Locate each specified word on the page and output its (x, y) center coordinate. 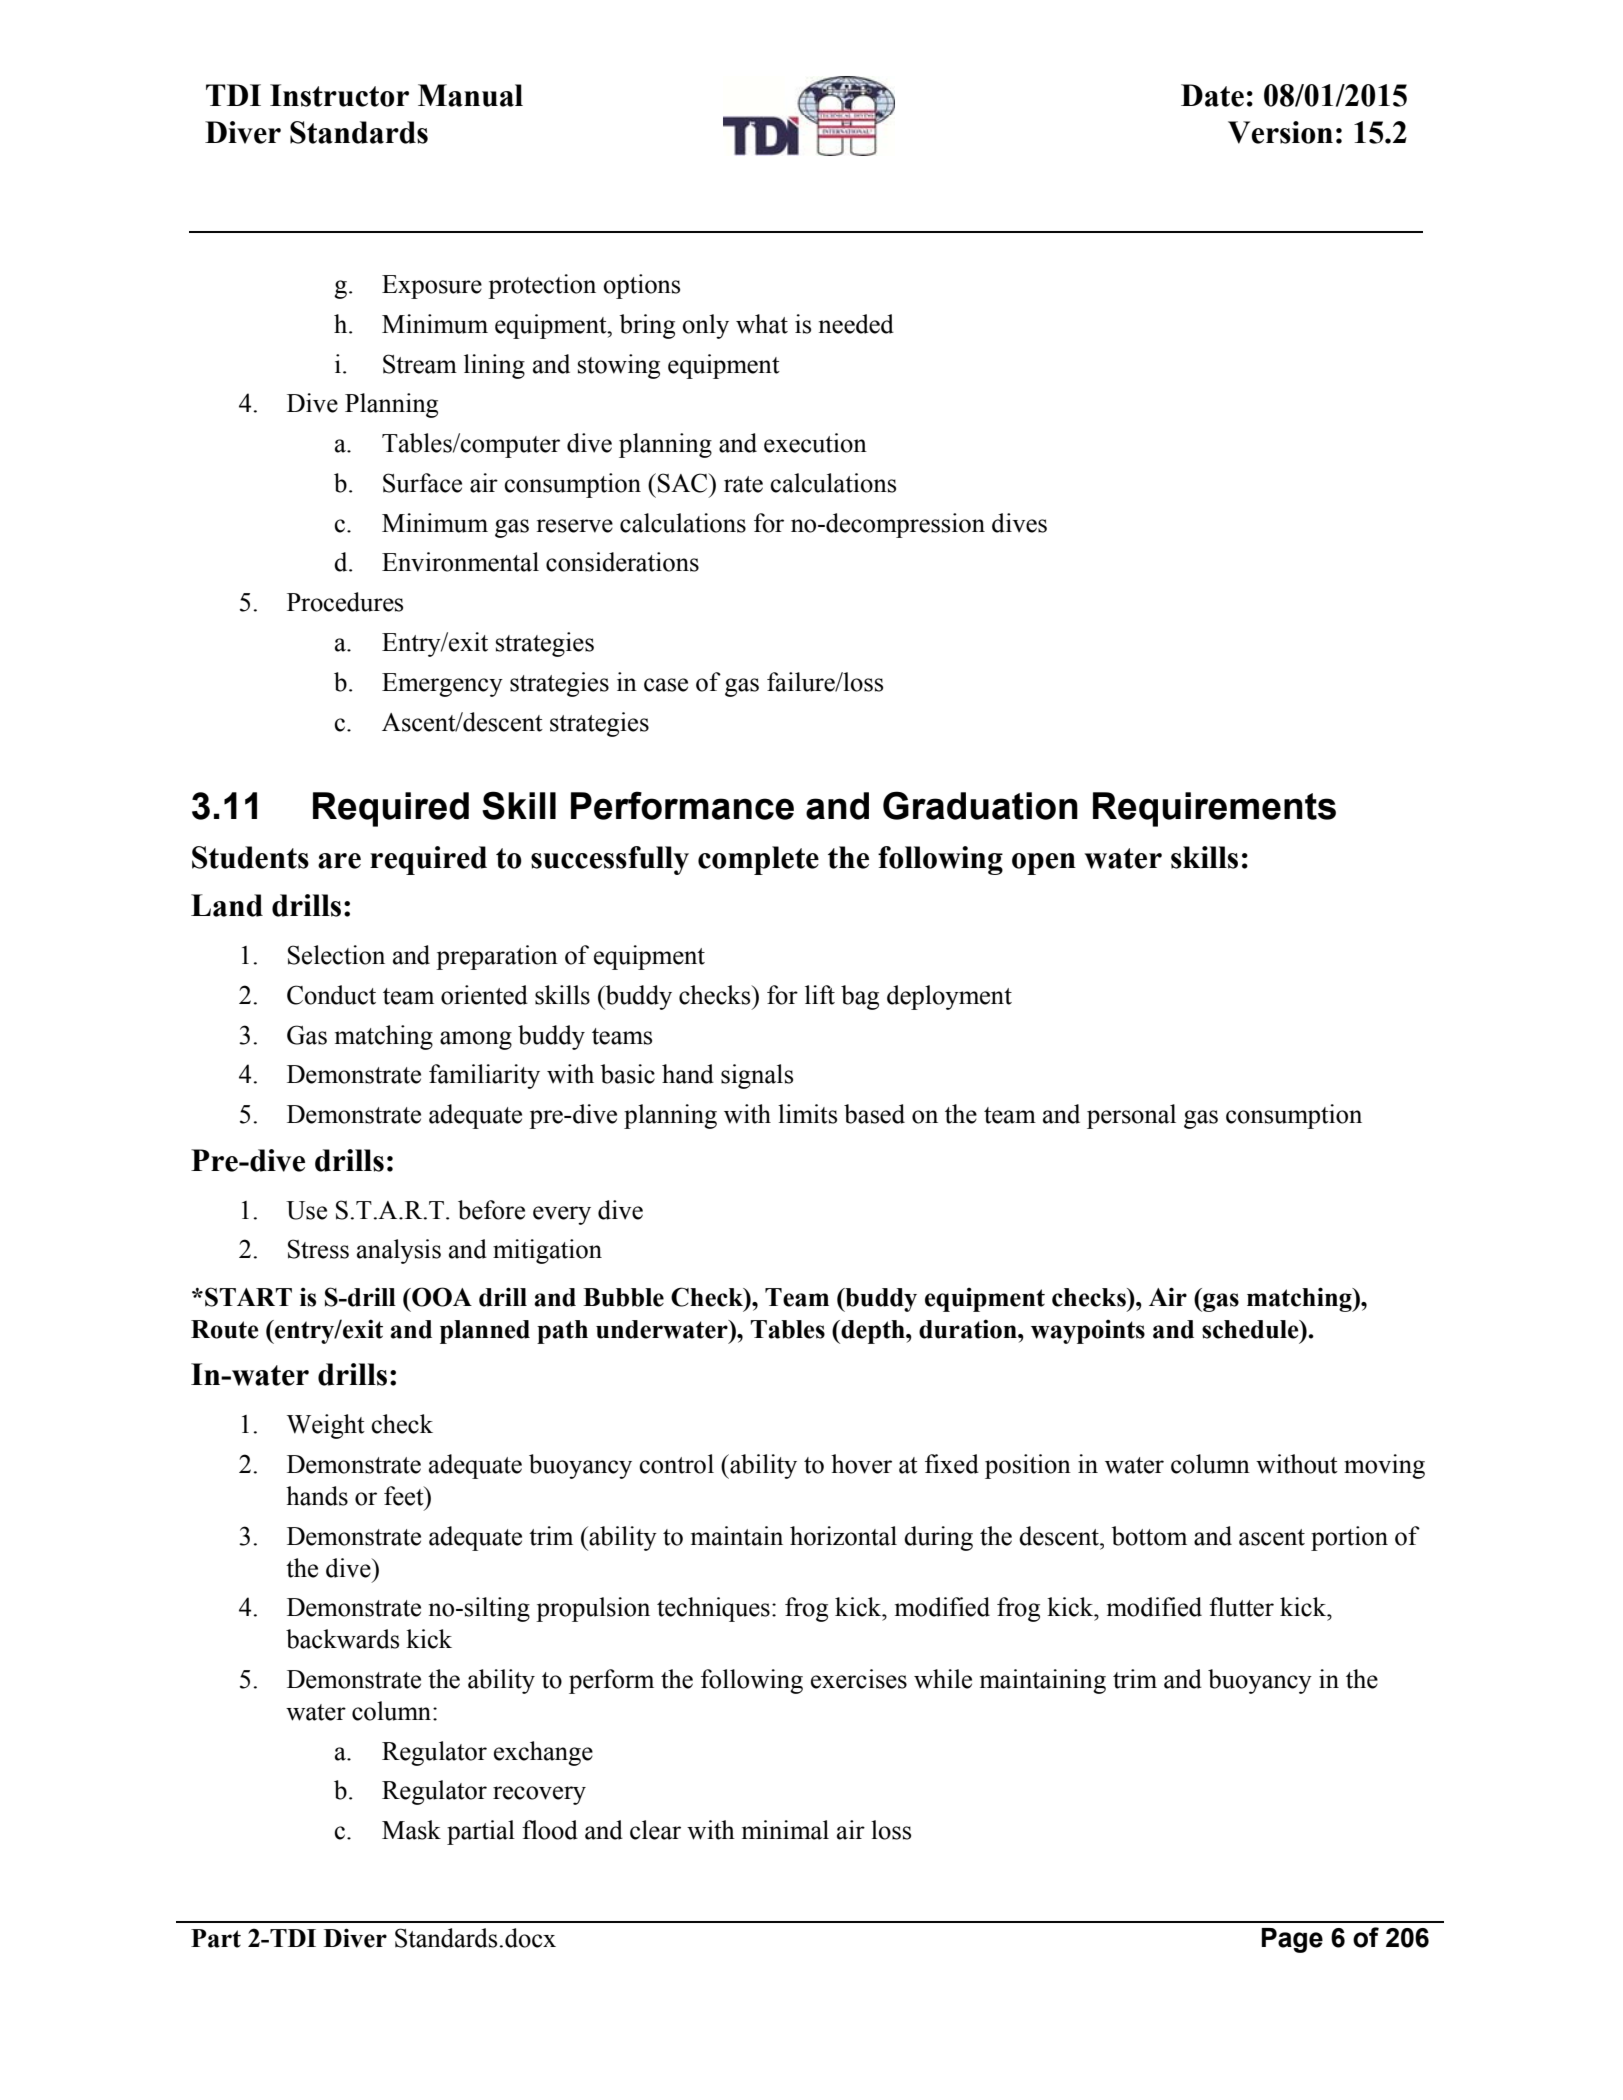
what (762, 324)
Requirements (1214, 809)
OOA (441, 1297)
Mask (411, 1830)
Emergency (442, 685)
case (666, 685)
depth (873, 1332)
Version (1280, 132)
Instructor (339, 95)
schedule (1251, 1329)
